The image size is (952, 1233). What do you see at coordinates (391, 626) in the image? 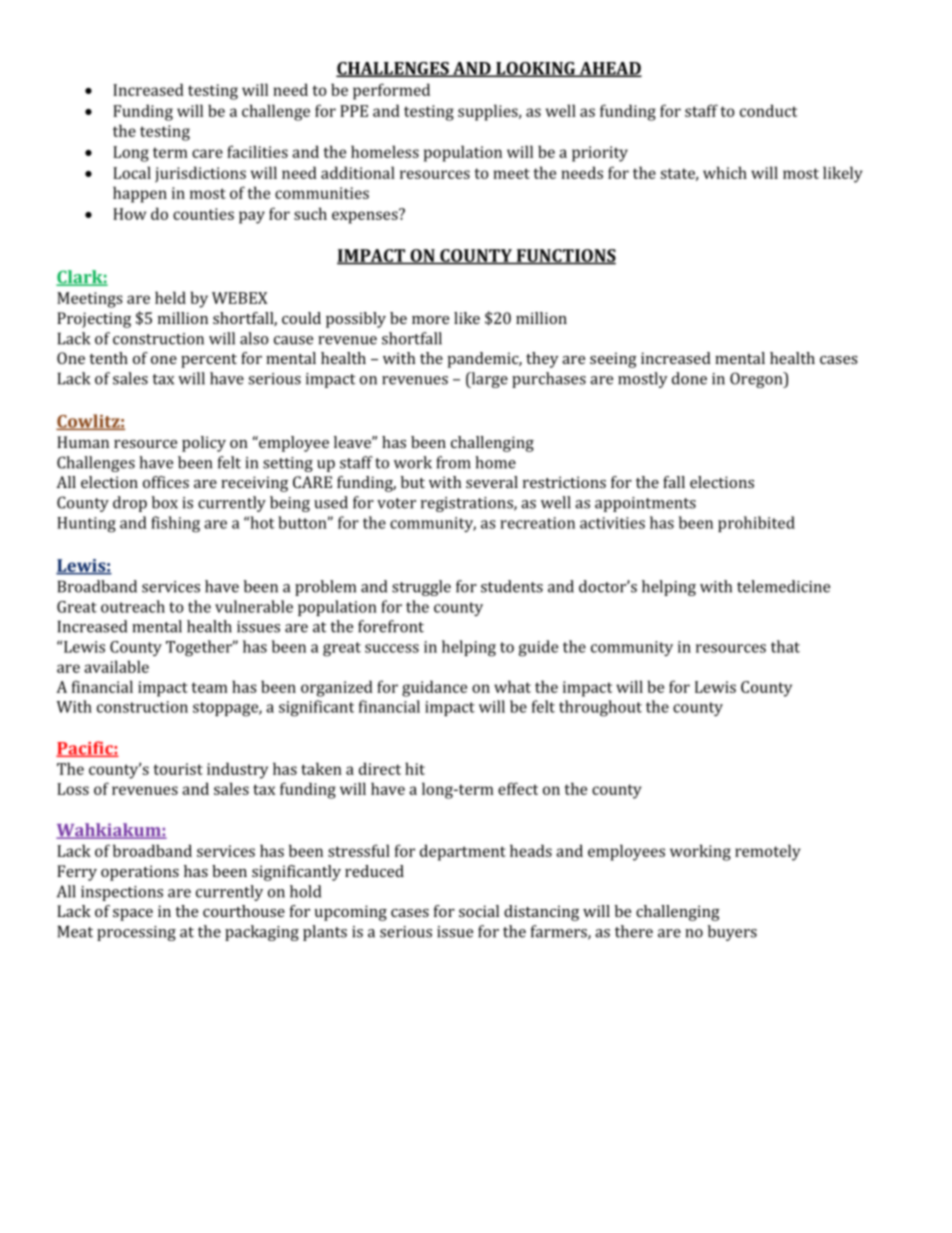
I see `forefront` at bounding box center [391, 626].
